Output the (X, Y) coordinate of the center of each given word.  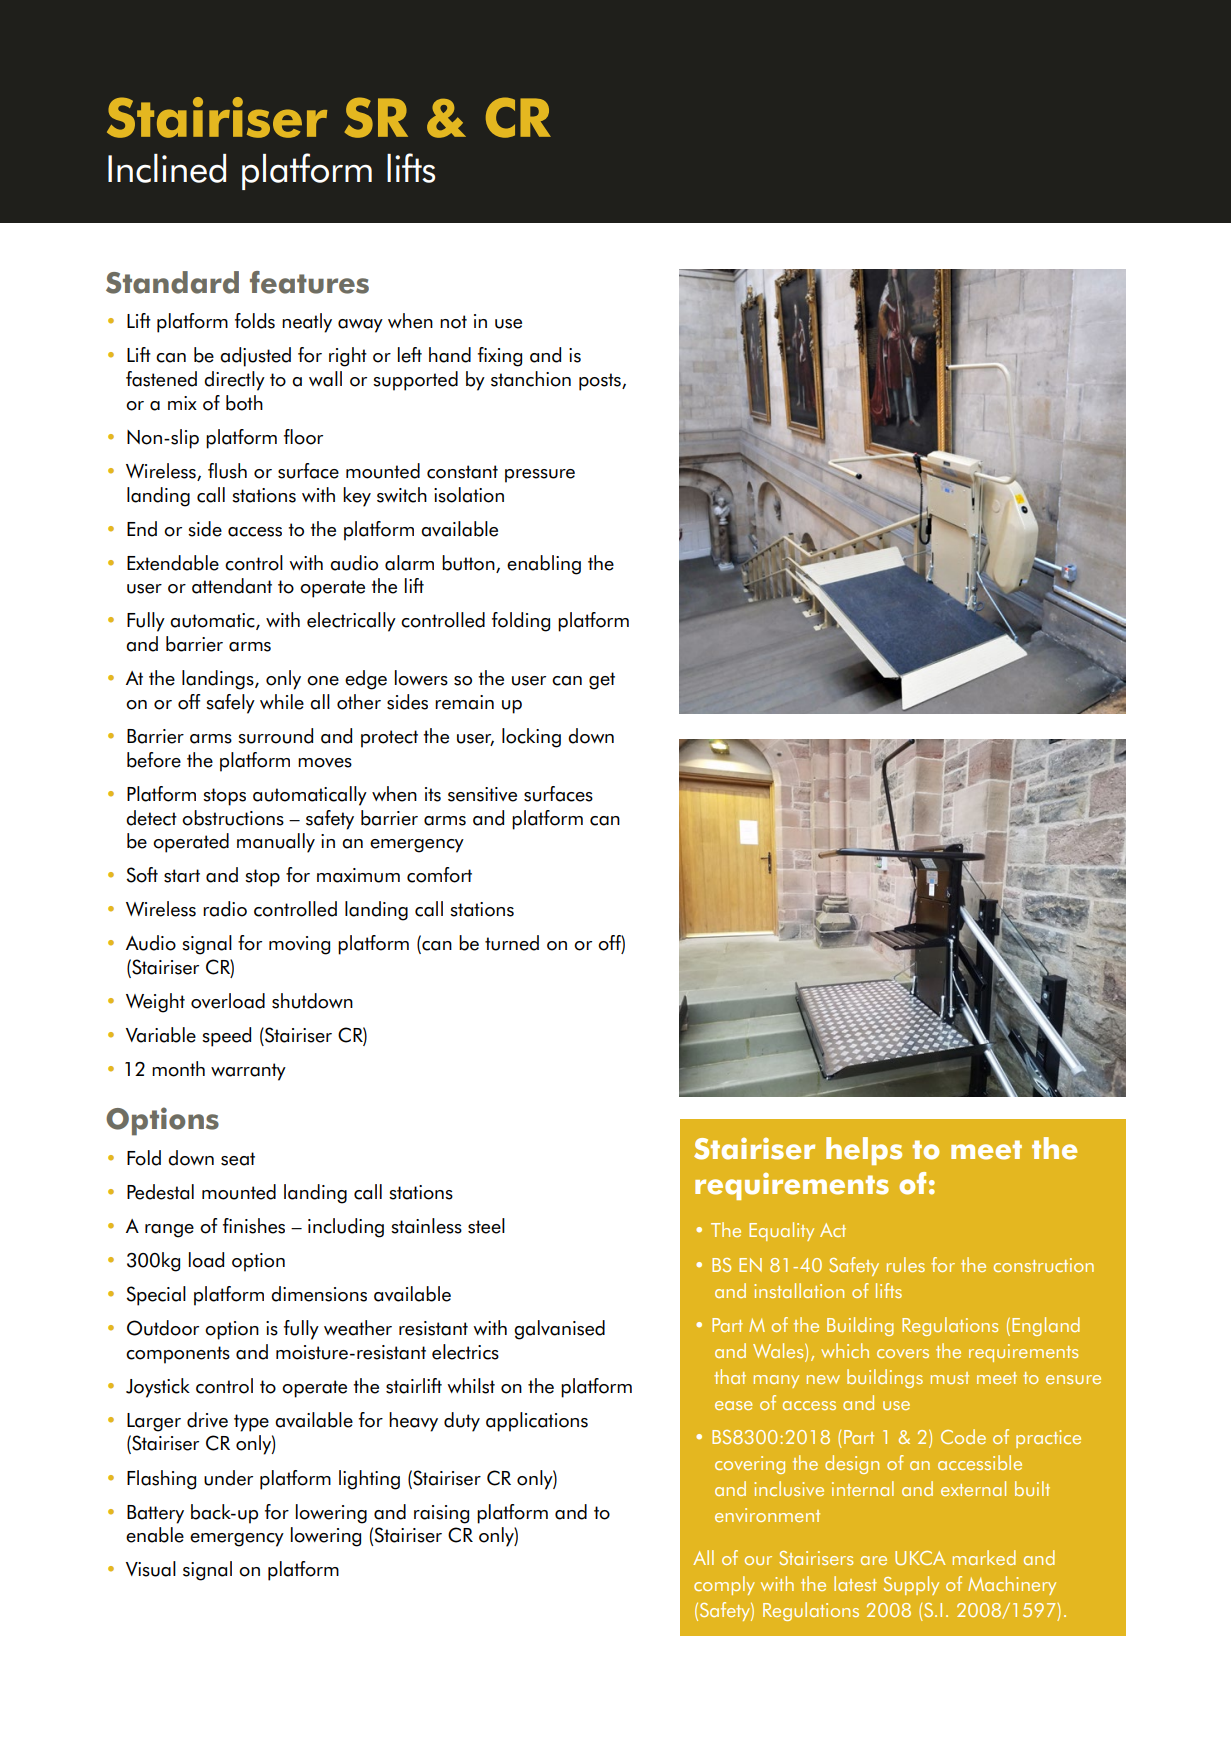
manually (276, 843)
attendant (232, 586)
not (453, 322)
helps (864, 1151)
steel (486, 1226)
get (602, 681)
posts (601, 382)
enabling (544, 565)
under (228, 1478)
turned (512, 943)
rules (906, 1264)
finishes (254, 1226)
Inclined (167, 168)
